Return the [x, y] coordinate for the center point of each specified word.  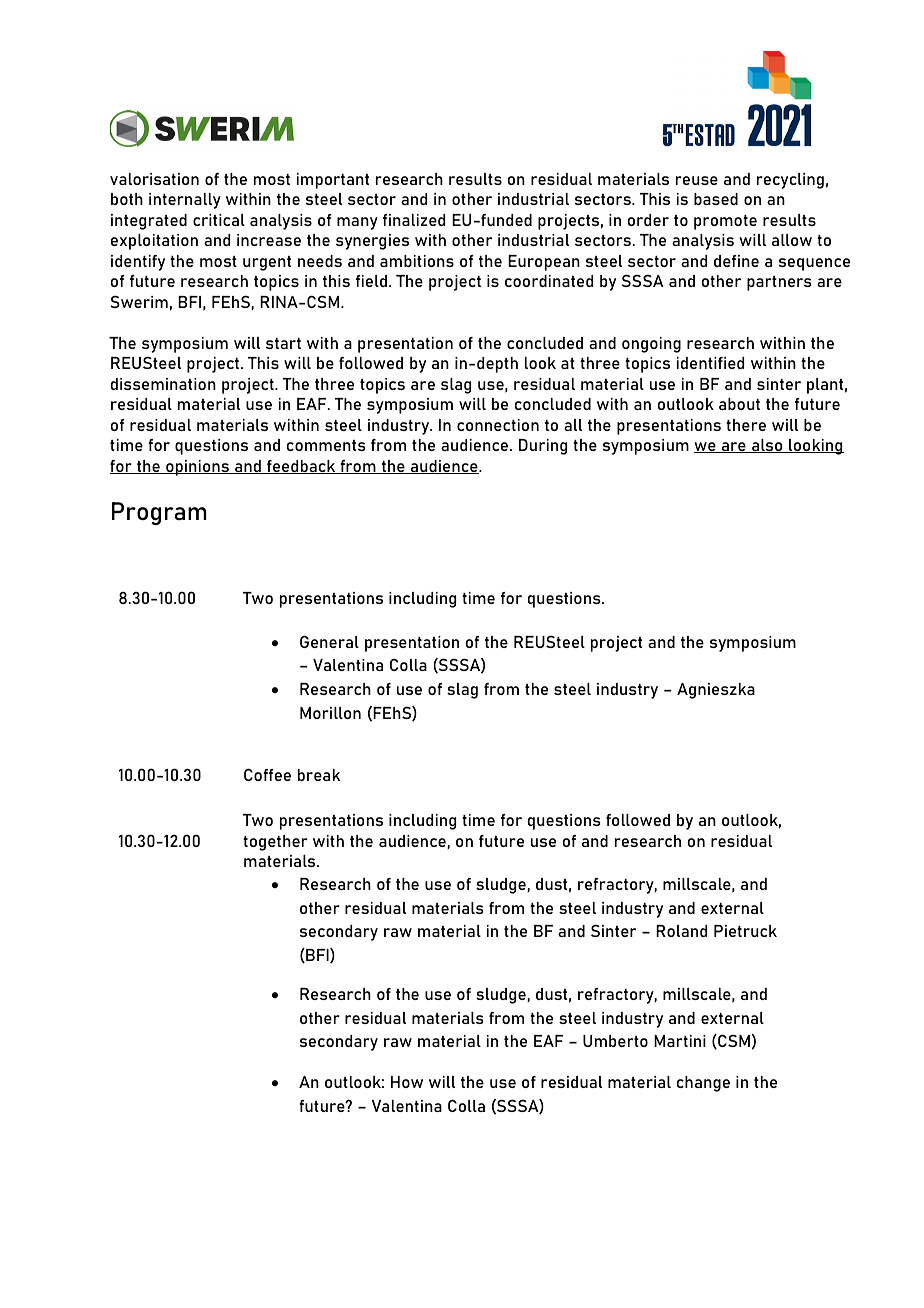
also [767, 446]
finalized [414, 220]
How [407, 1082]
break [319, 775]
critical [219, 220]
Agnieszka [716, 691]
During [543, 447]
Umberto [615, 1041]
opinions [197, 468]
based [716, 199]
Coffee [267, 774]
